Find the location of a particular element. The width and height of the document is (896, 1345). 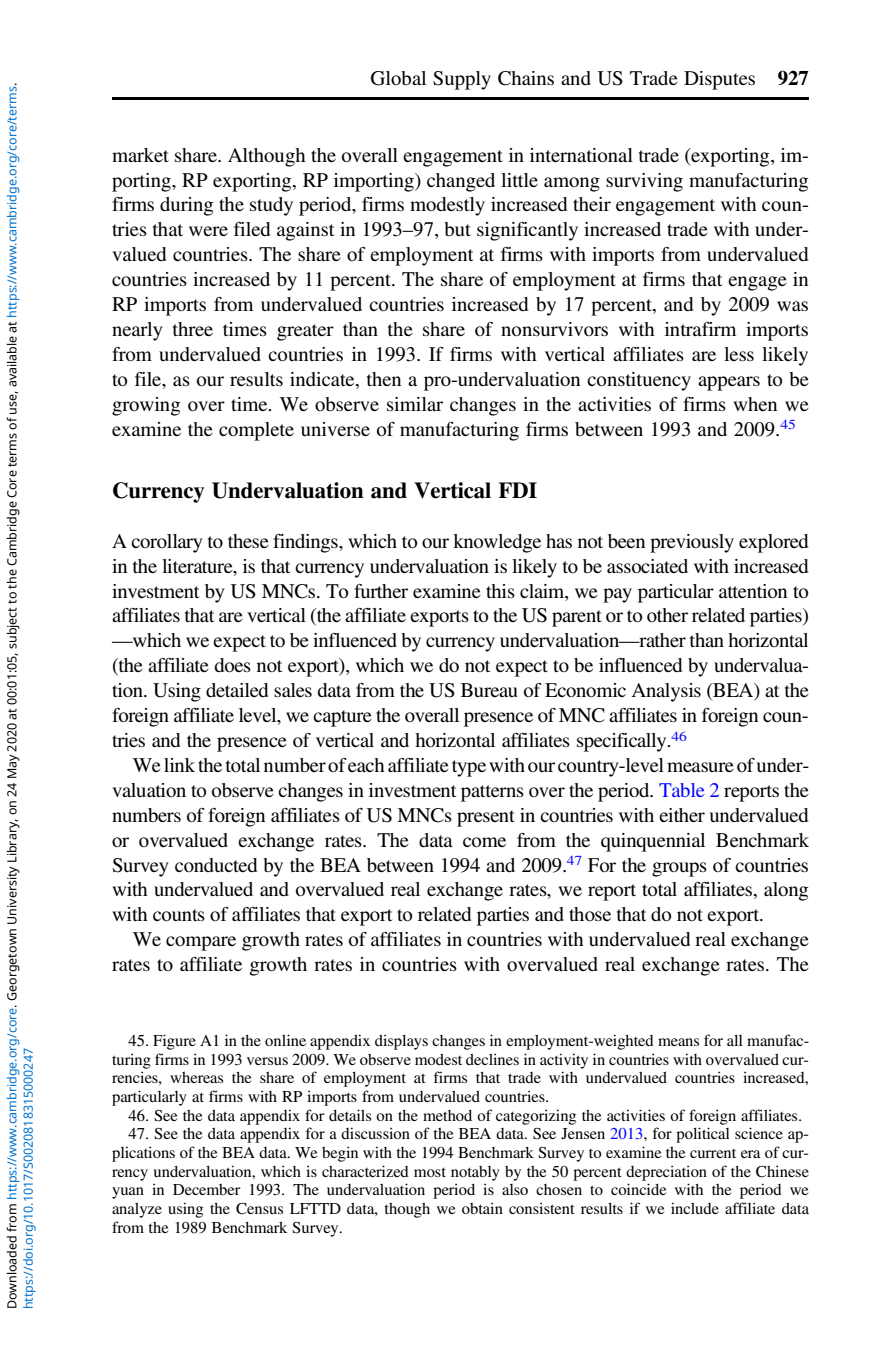

Disputes is located at coordinates (719, 80).
